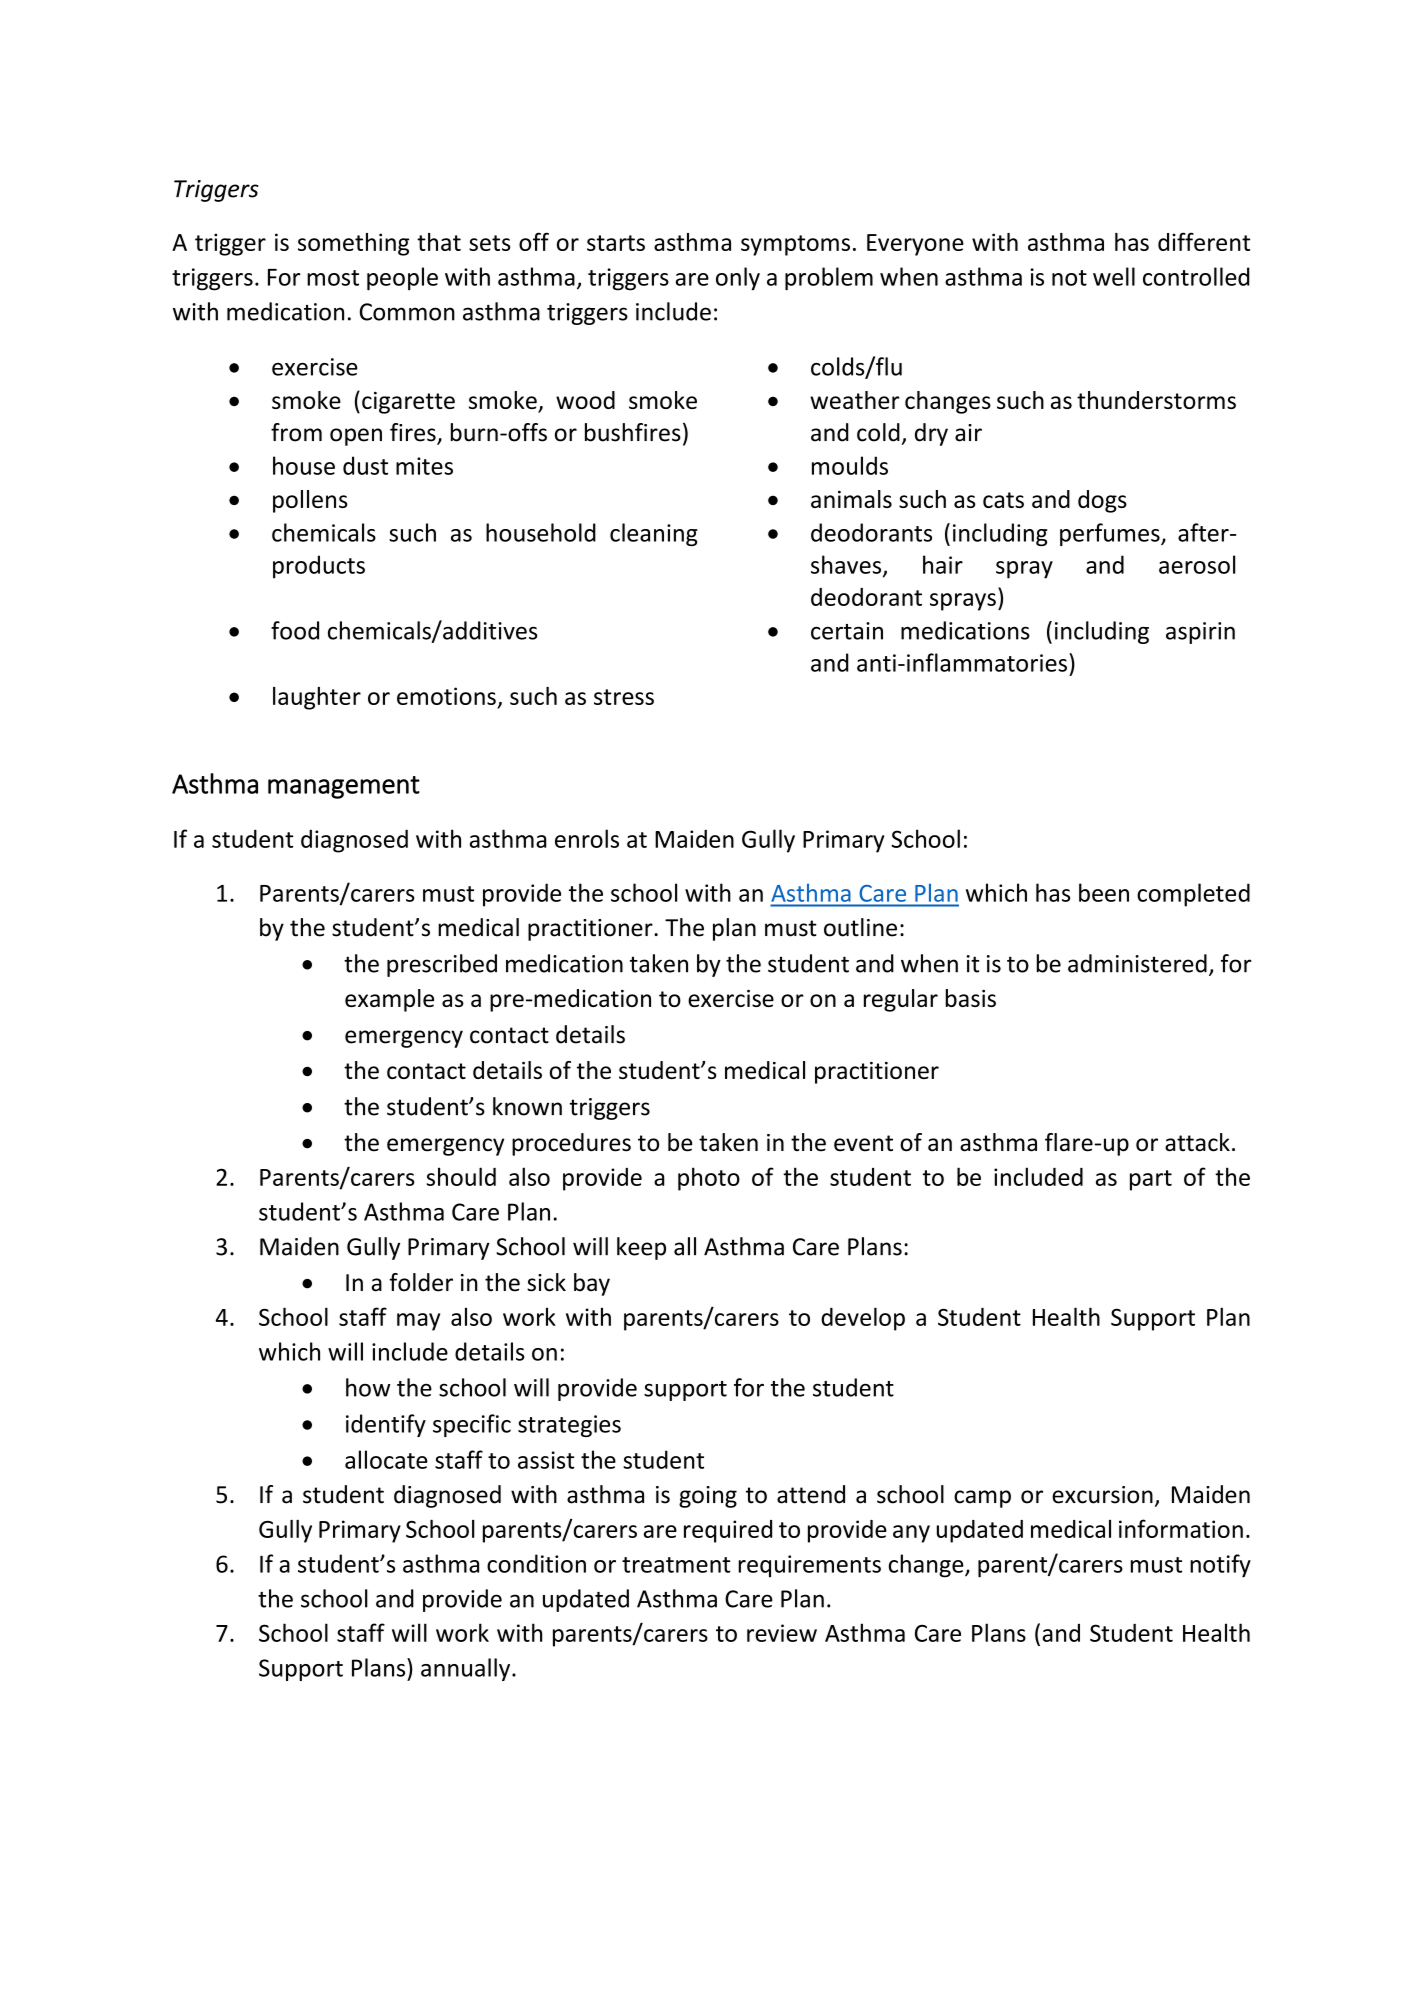  Describe the element at coordinates (1114, 276) in the screenshot. I see `well` at that location.
